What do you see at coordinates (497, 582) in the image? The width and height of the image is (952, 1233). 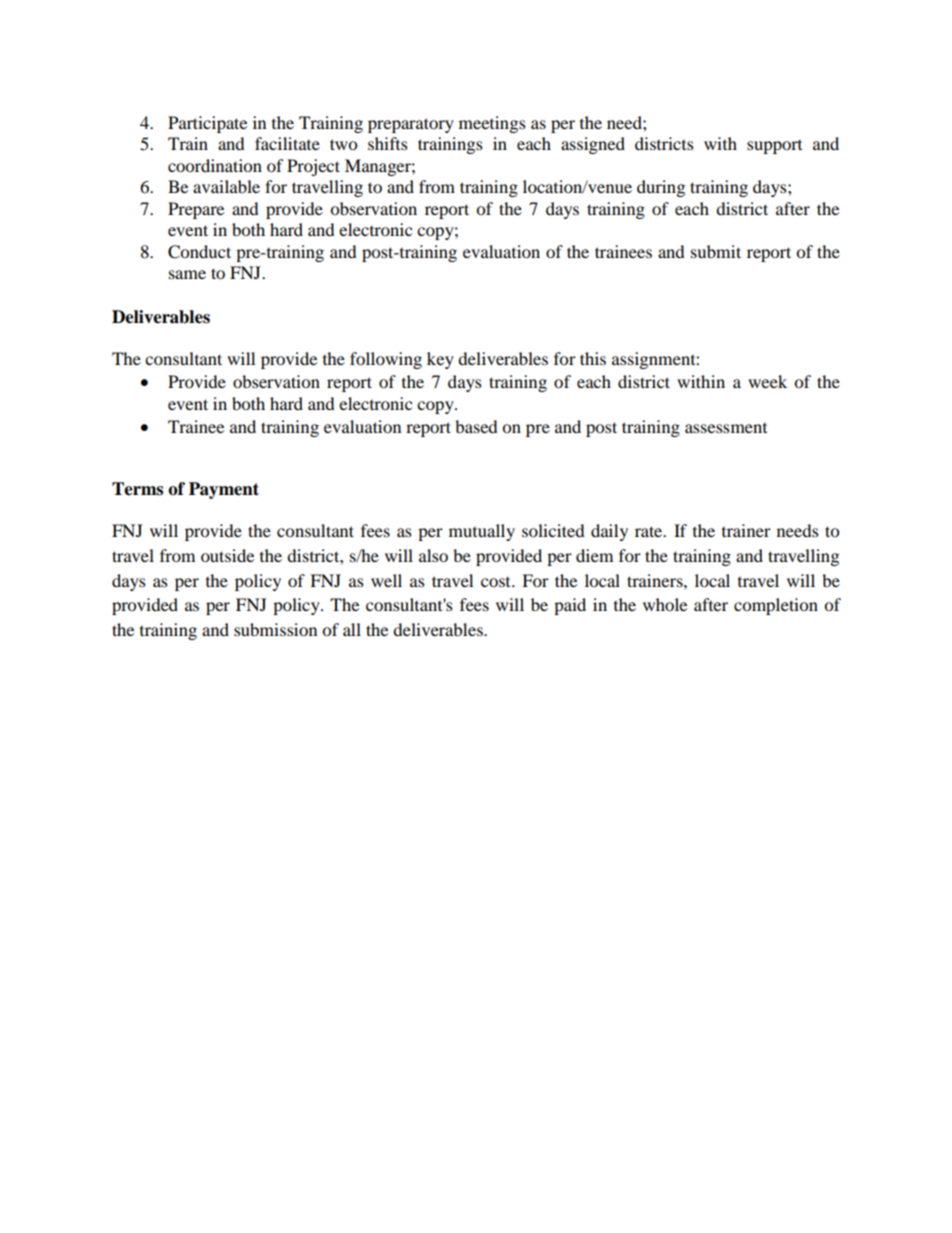 I see `cost` at bounding box center [497, 582].
